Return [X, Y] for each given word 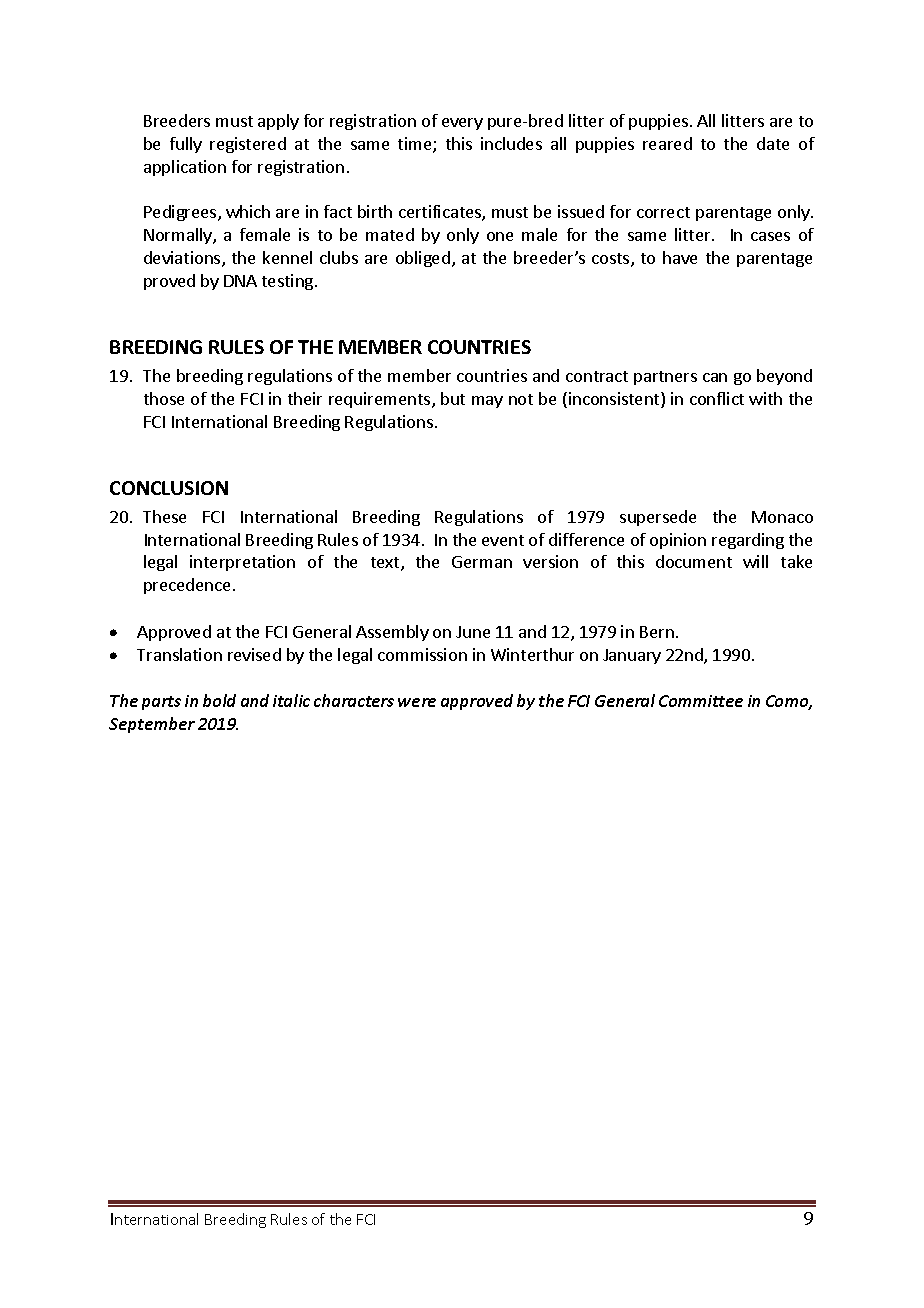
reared [667, 143]
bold [219, 700]
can [715, 377]
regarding [748, 541]
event [503, 540]
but [453, 398]
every [462, 124]
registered [248, 145]
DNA [240, 281]
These [164, 516]
